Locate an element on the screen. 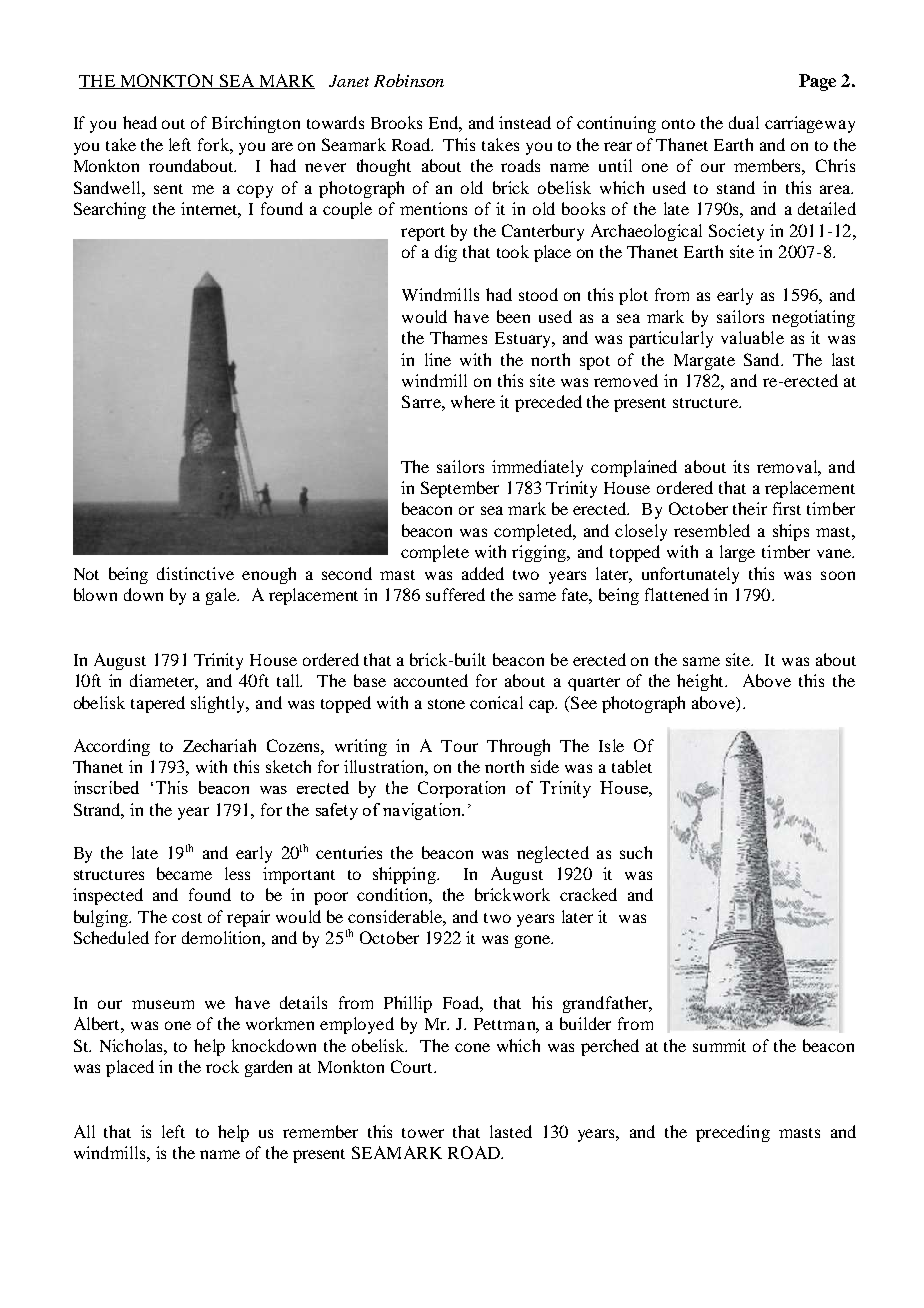 This screenshot has width=924, height=1308. instead is located at coordinates (525, 122).
